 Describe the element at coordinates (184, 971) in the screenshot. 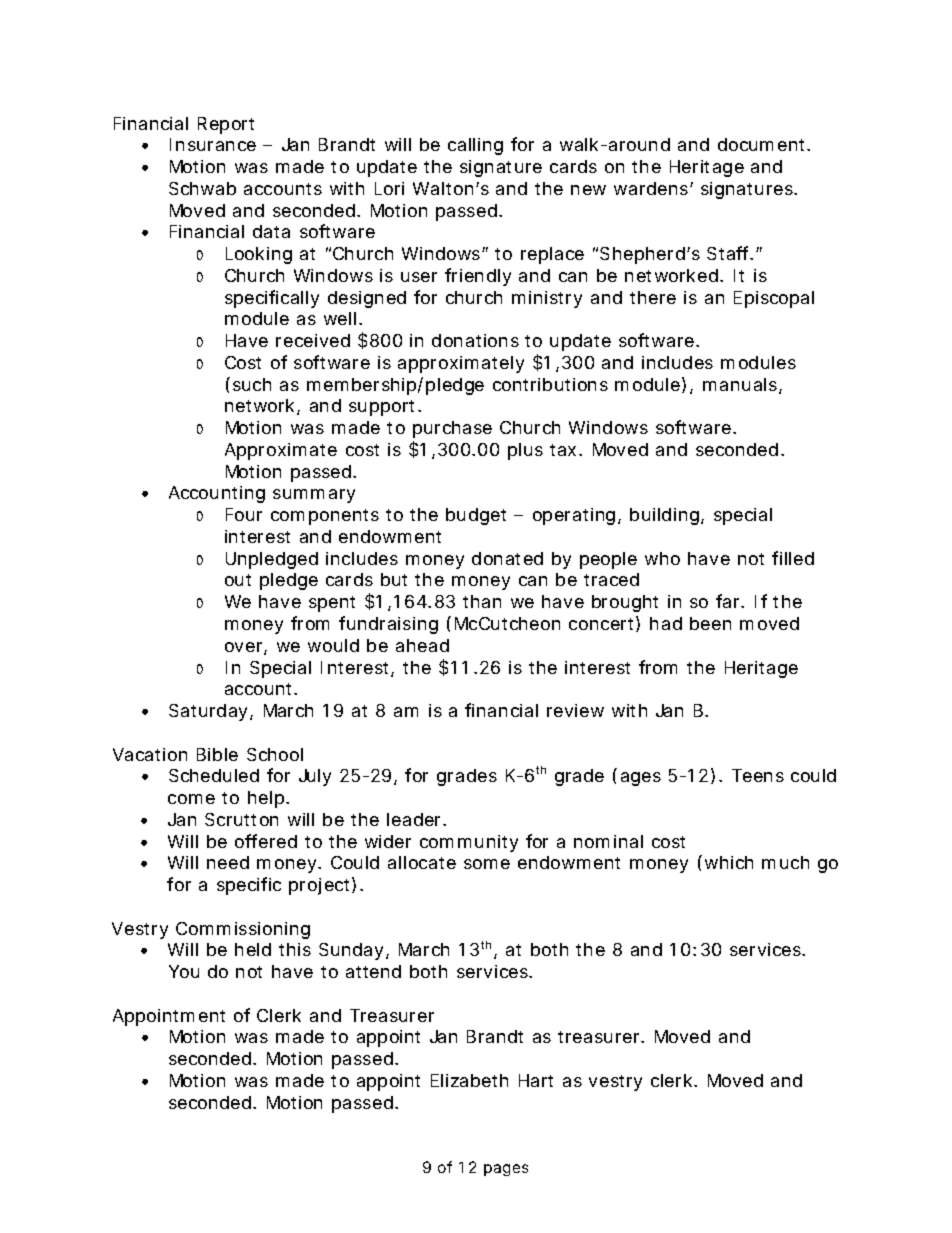

I see `You` at that location.
